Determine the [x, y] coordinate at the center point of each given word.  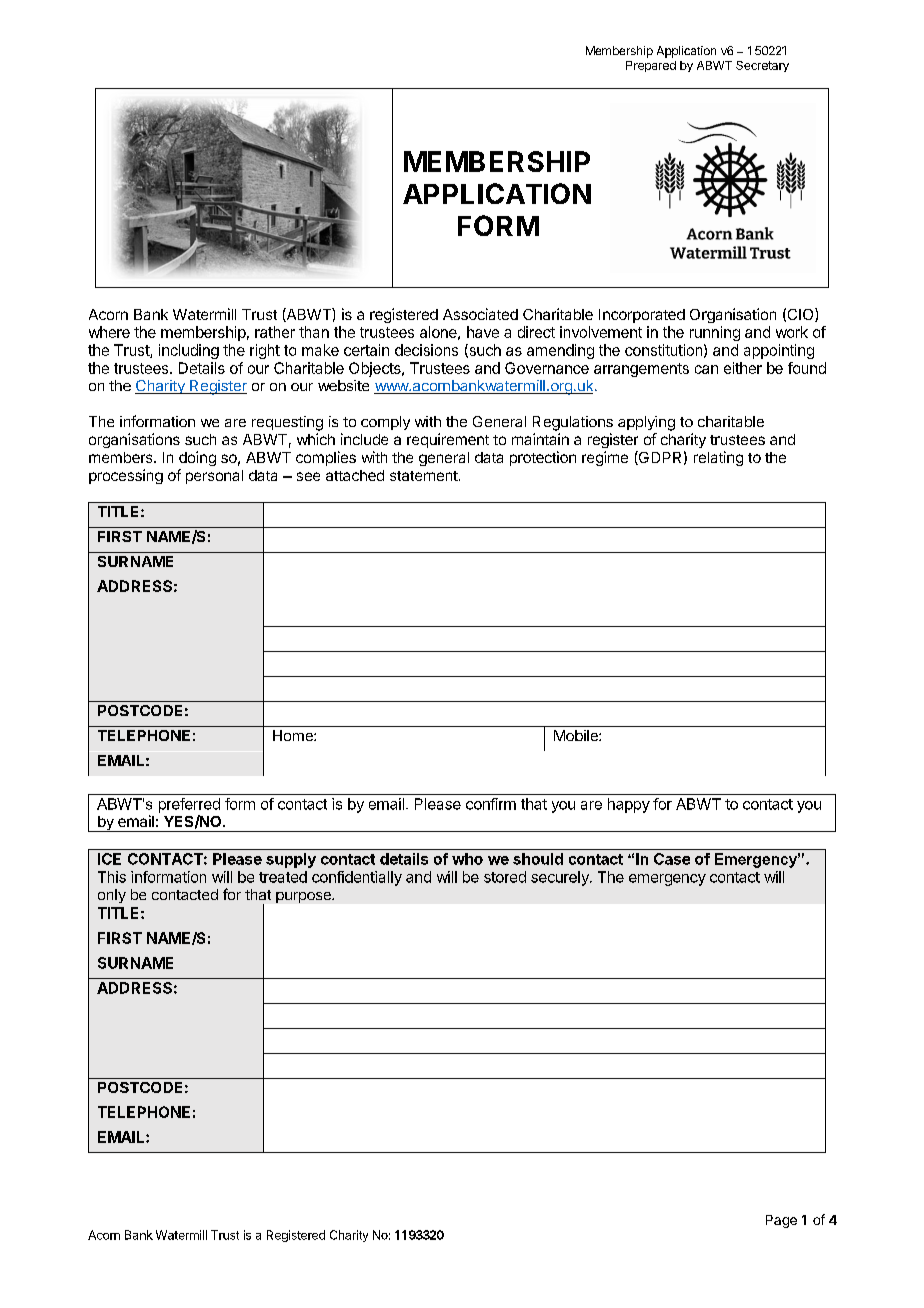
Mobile [577, 735]
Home [294, 735]
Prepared [651, 66]
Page [781, 1221]
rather [275, 332]
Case [672, 859]
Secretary [762, 66]
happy [629, 805]
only [112, 896]
